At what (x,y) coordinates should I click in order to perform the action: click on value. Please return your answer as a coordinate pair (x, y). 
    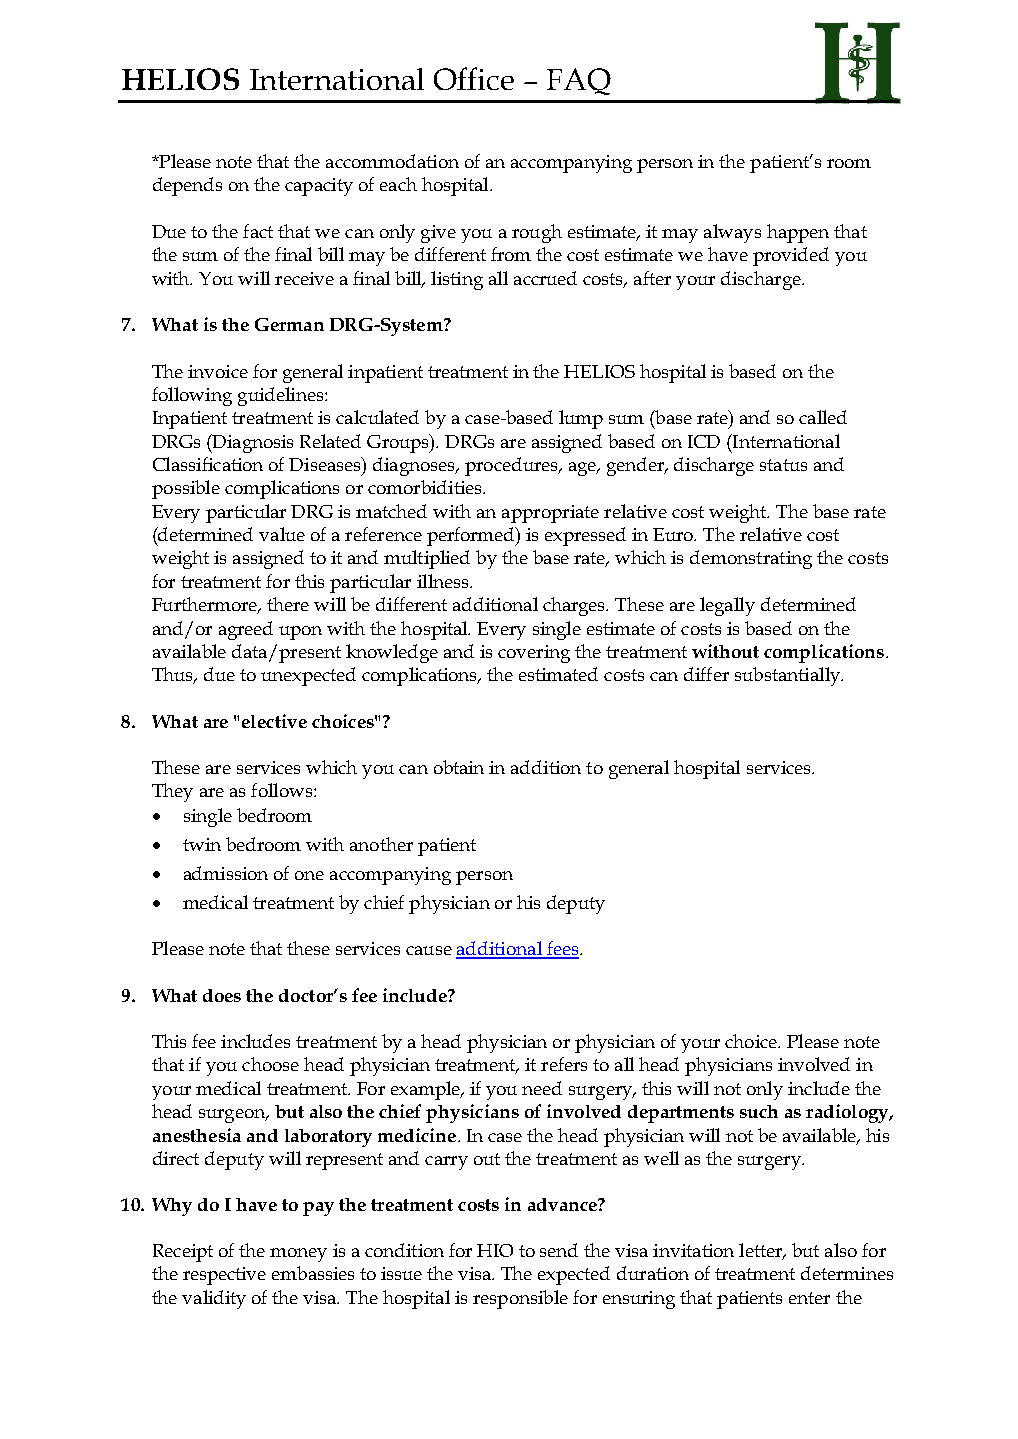
    Looking at the image, I should click on (282, 534).
